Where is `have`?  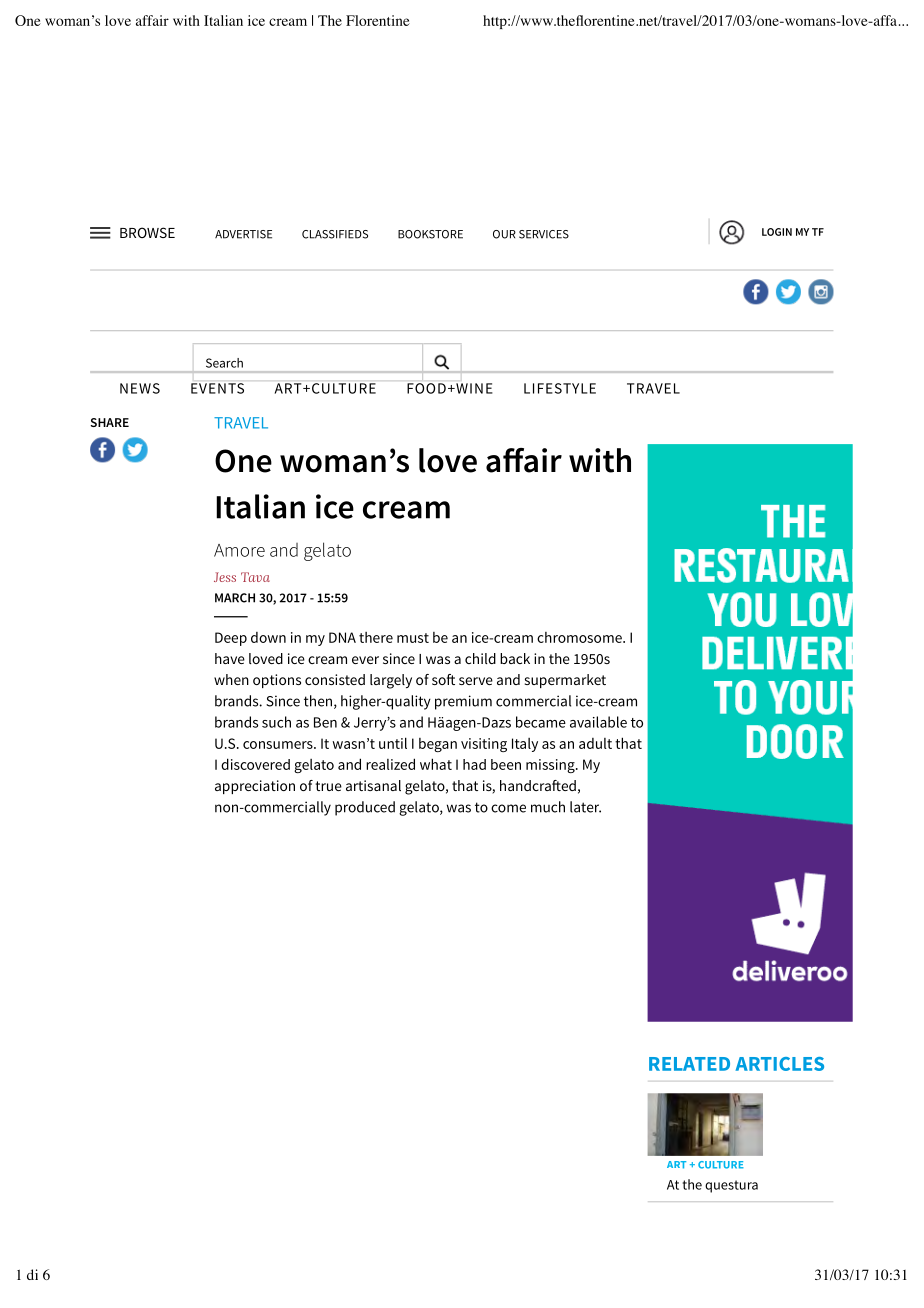 have is located at coordinates (230, 658).
